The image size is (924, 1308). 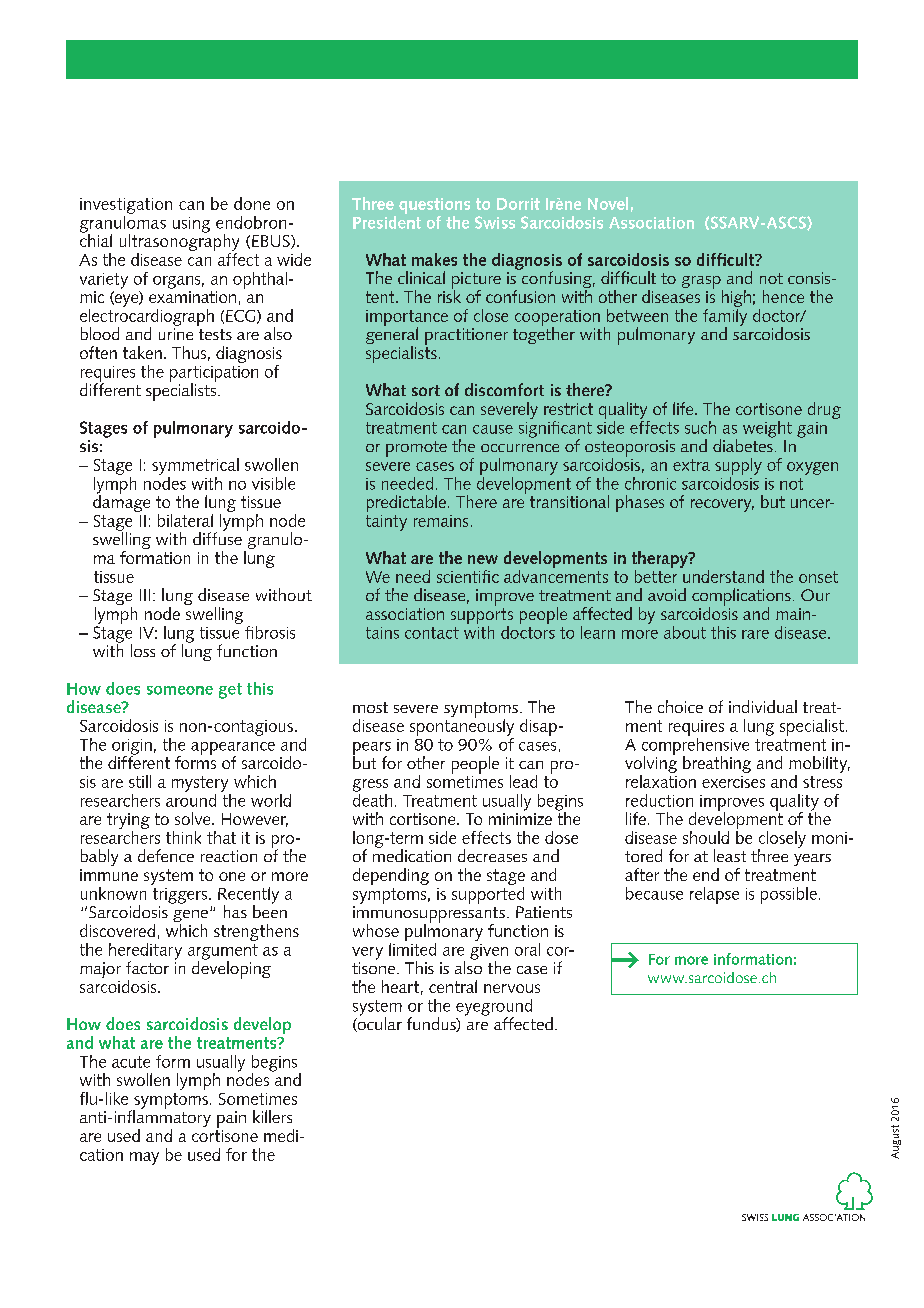 I want to click on minimize, so click(x=520, y=819).
